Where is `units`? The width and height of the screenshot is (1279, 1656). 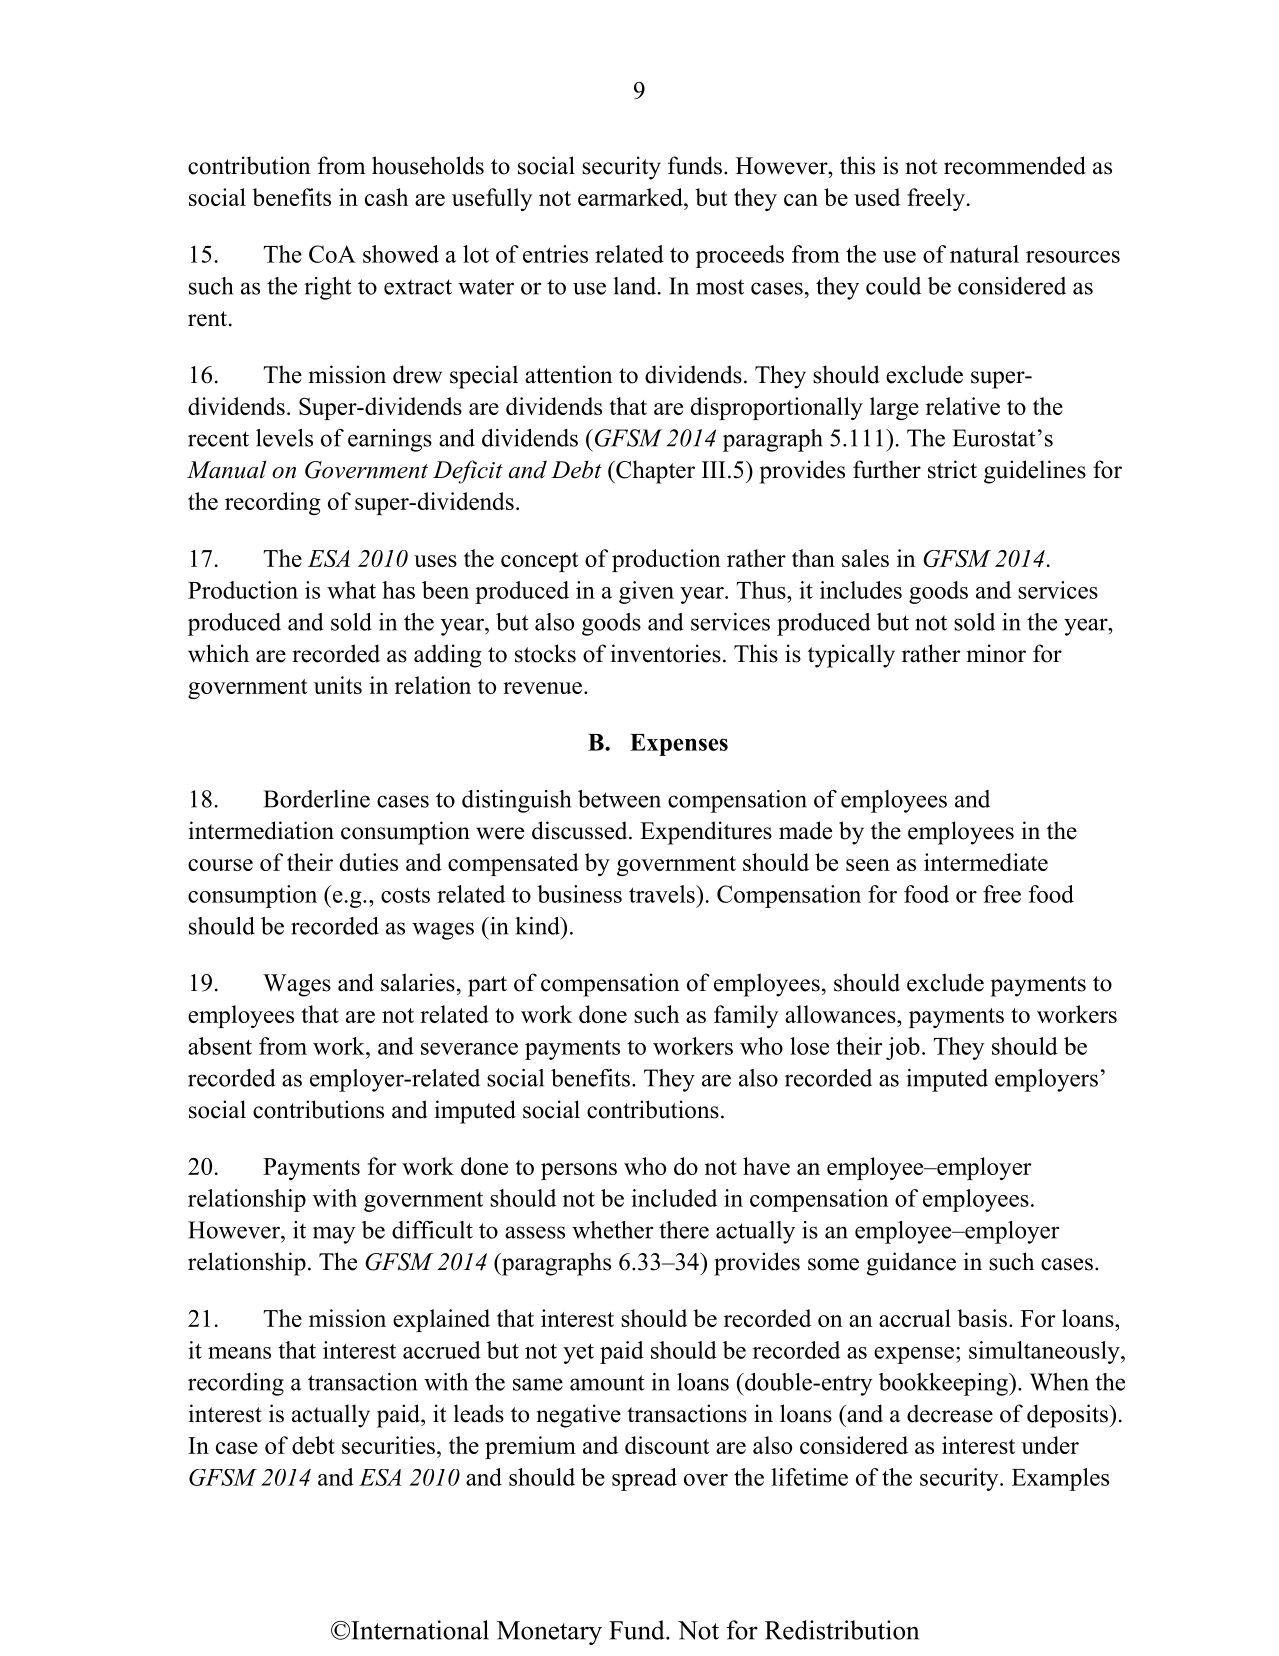 units is located at coordinates (338, 685).
